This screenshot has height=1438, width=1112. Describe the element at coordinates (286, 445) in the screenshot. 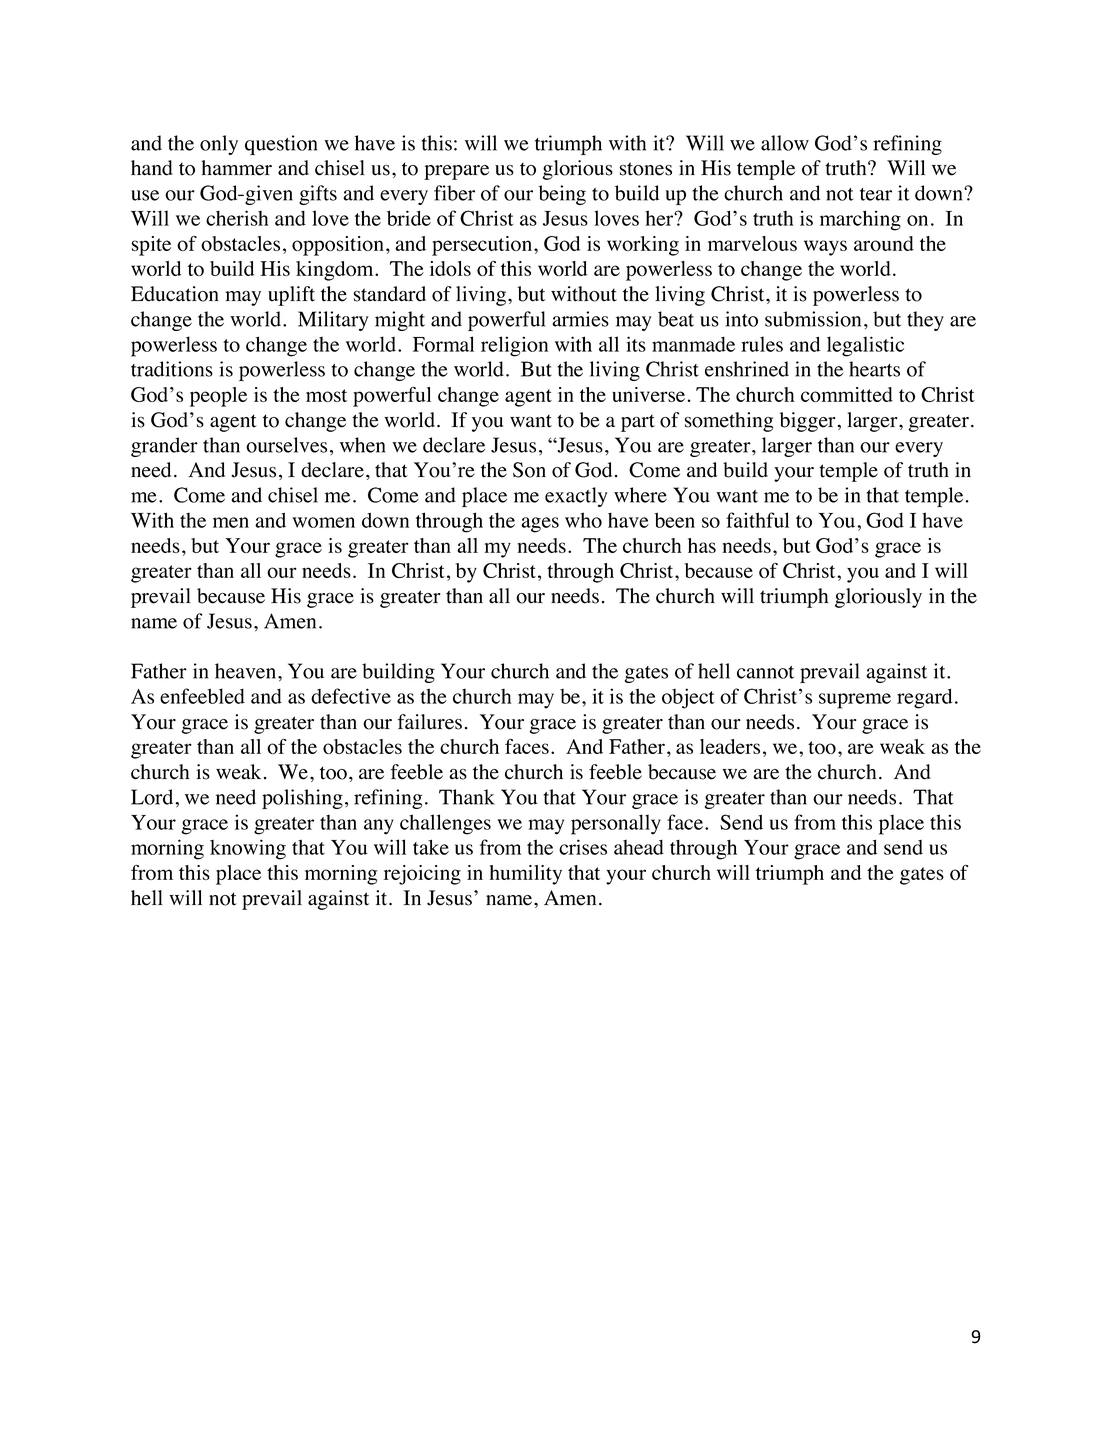

I see `ourselves` at that location.
